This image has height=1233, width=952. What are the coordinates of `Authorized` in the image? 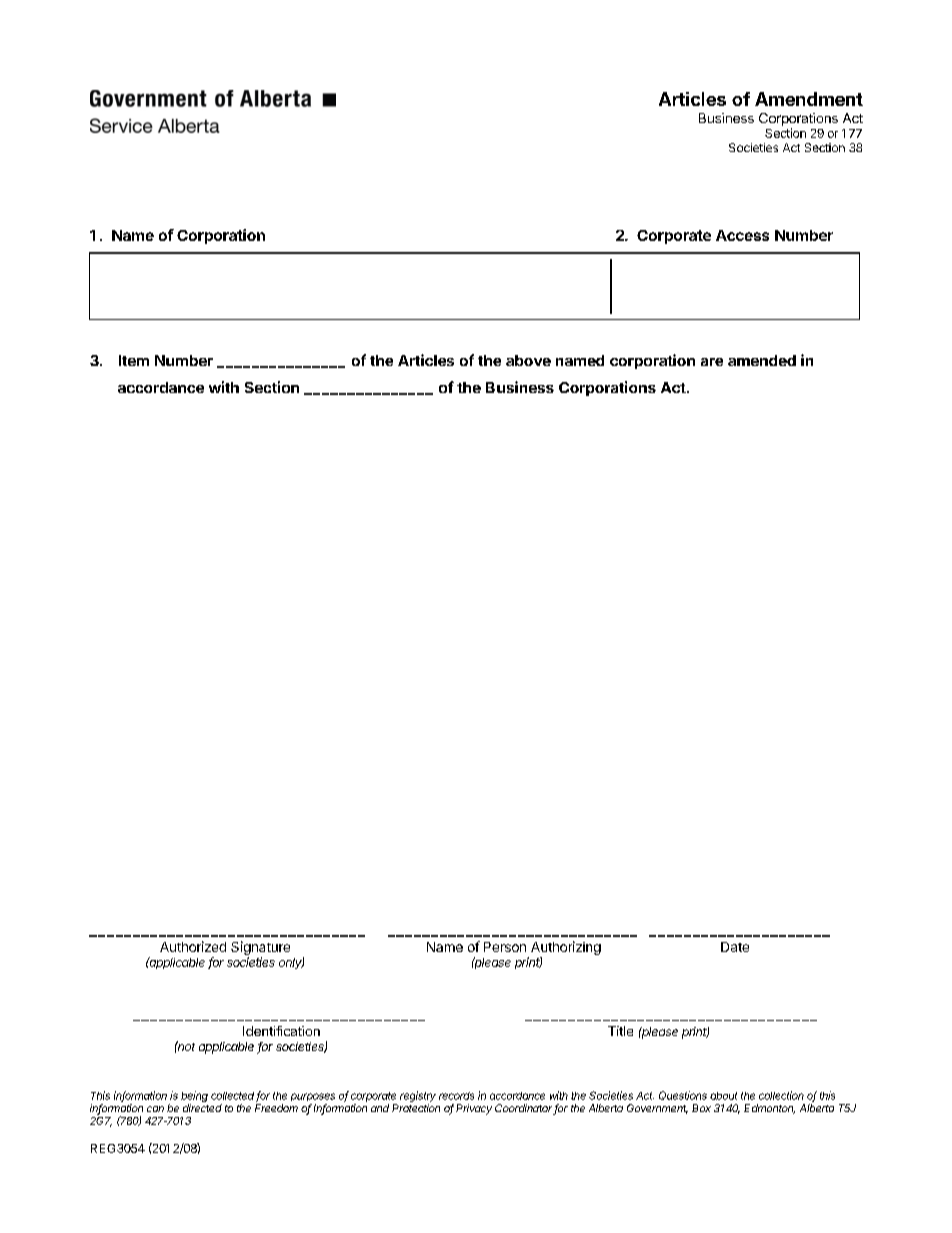 It's located at (193, 946).
